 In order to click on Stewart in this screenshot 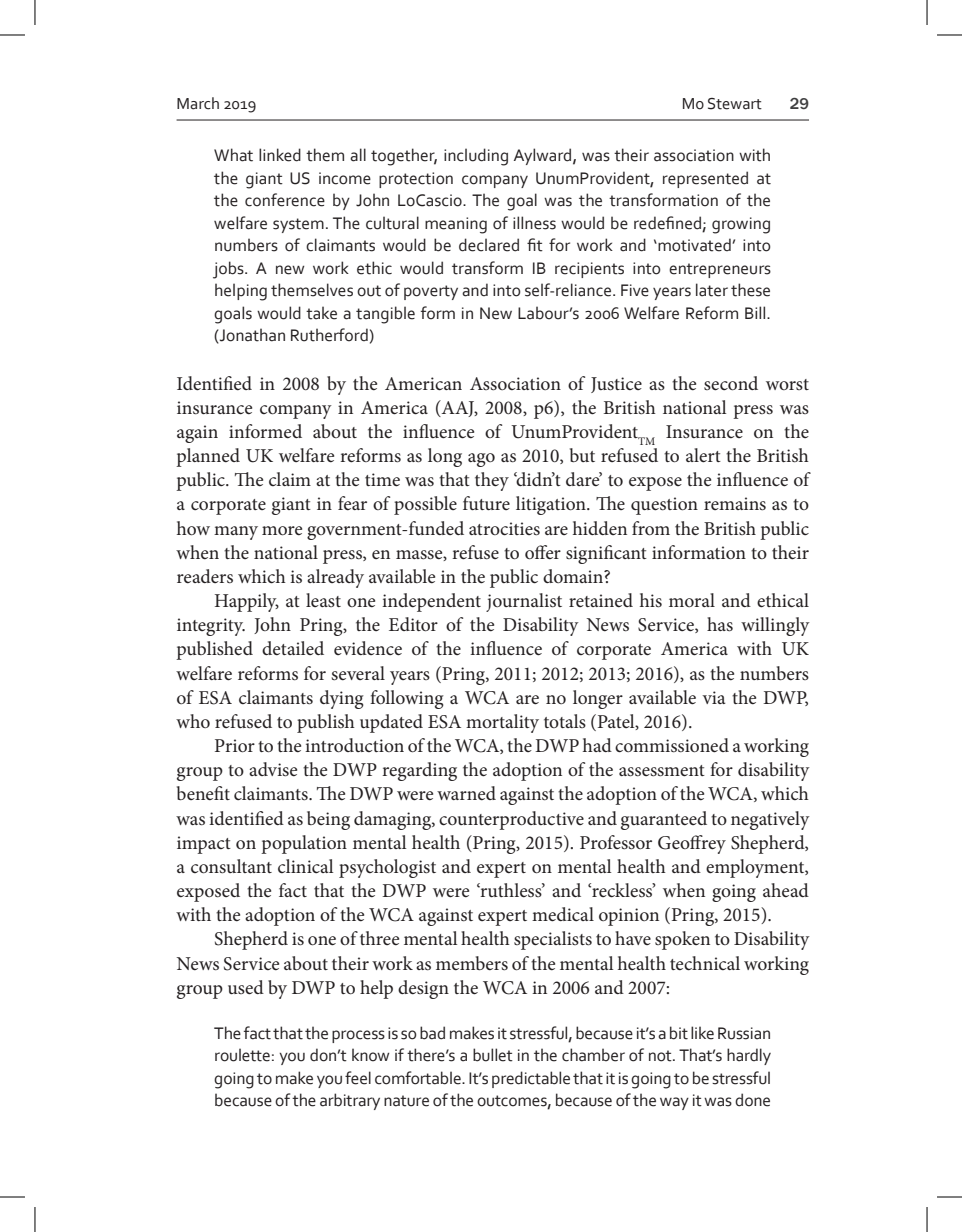, I will do `click(735, 104)`.
